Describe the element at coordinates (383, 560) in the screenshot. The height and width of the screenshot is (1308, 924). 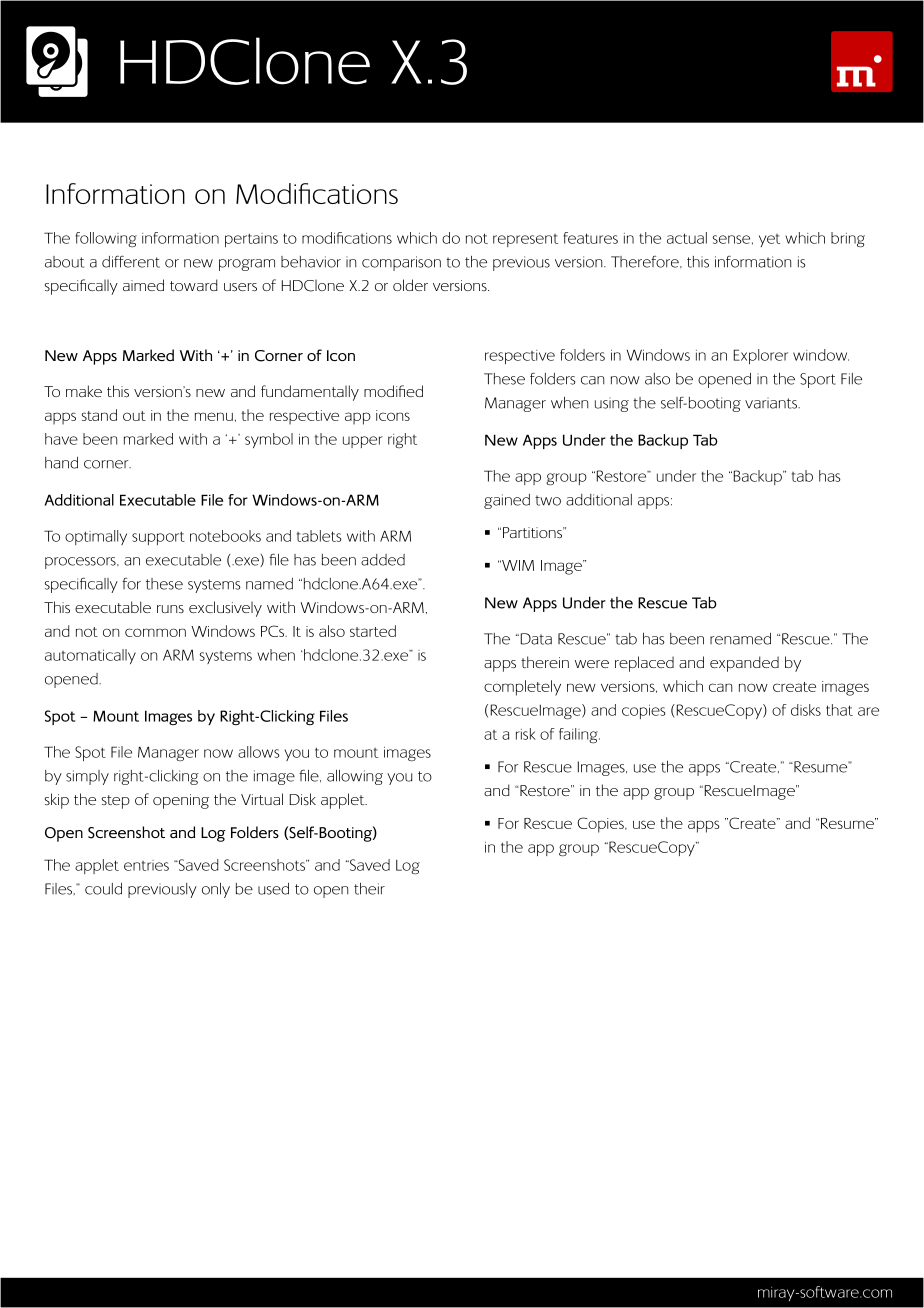
I see `added` at that location.
